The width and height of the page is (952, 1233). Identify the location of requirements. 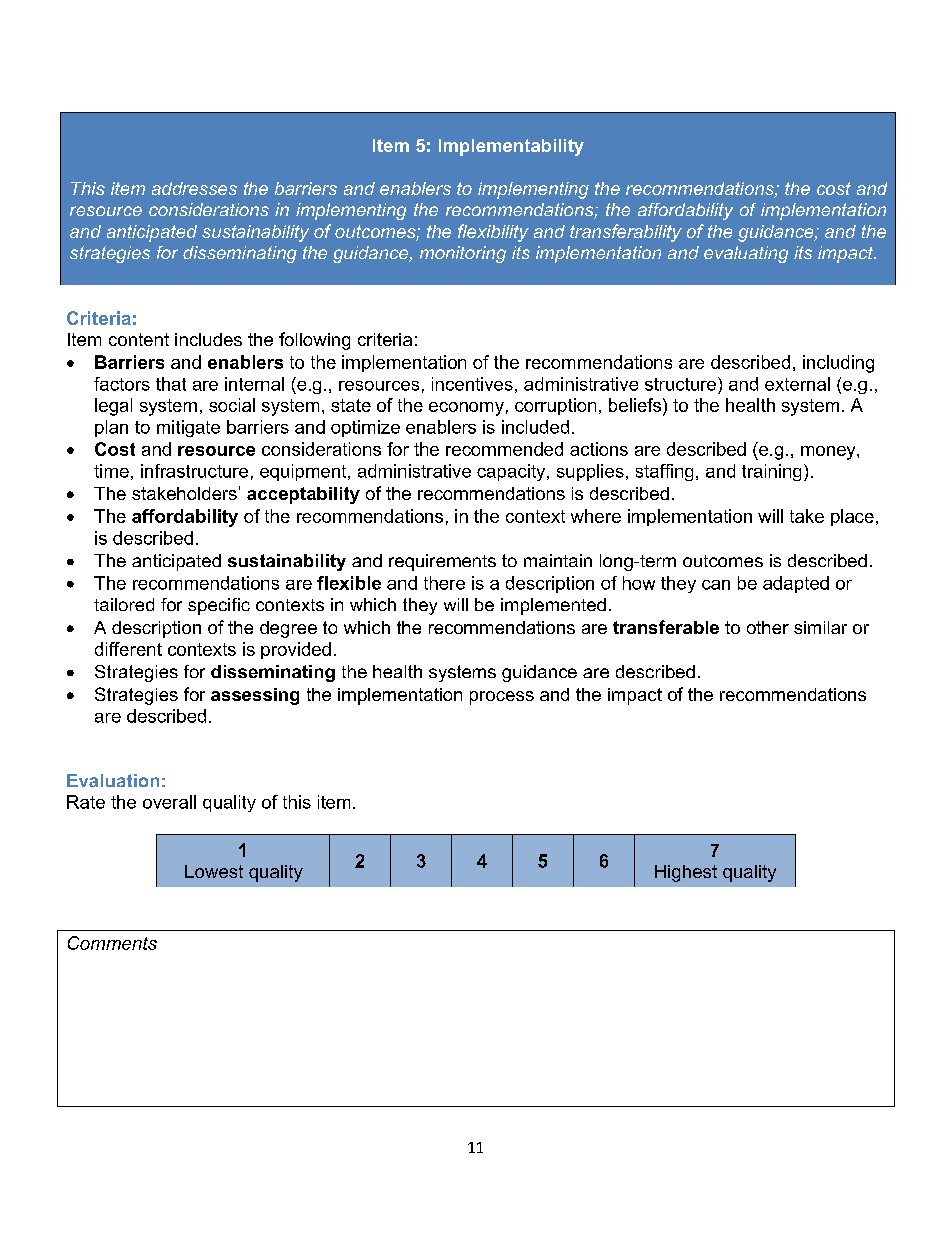
(442, 562).
